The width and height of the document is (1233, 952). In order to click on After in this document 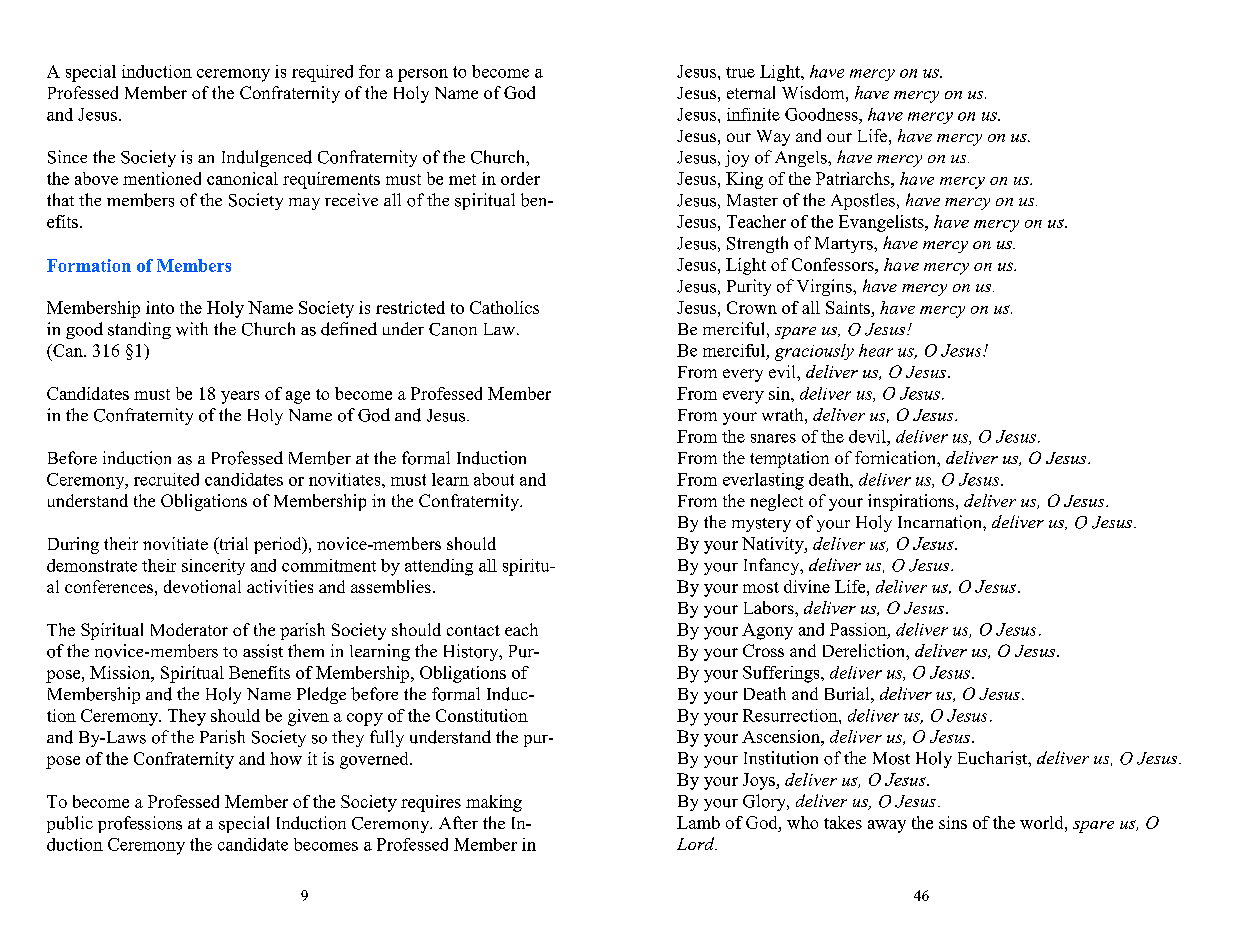, I will do `click(458, 822)`.
